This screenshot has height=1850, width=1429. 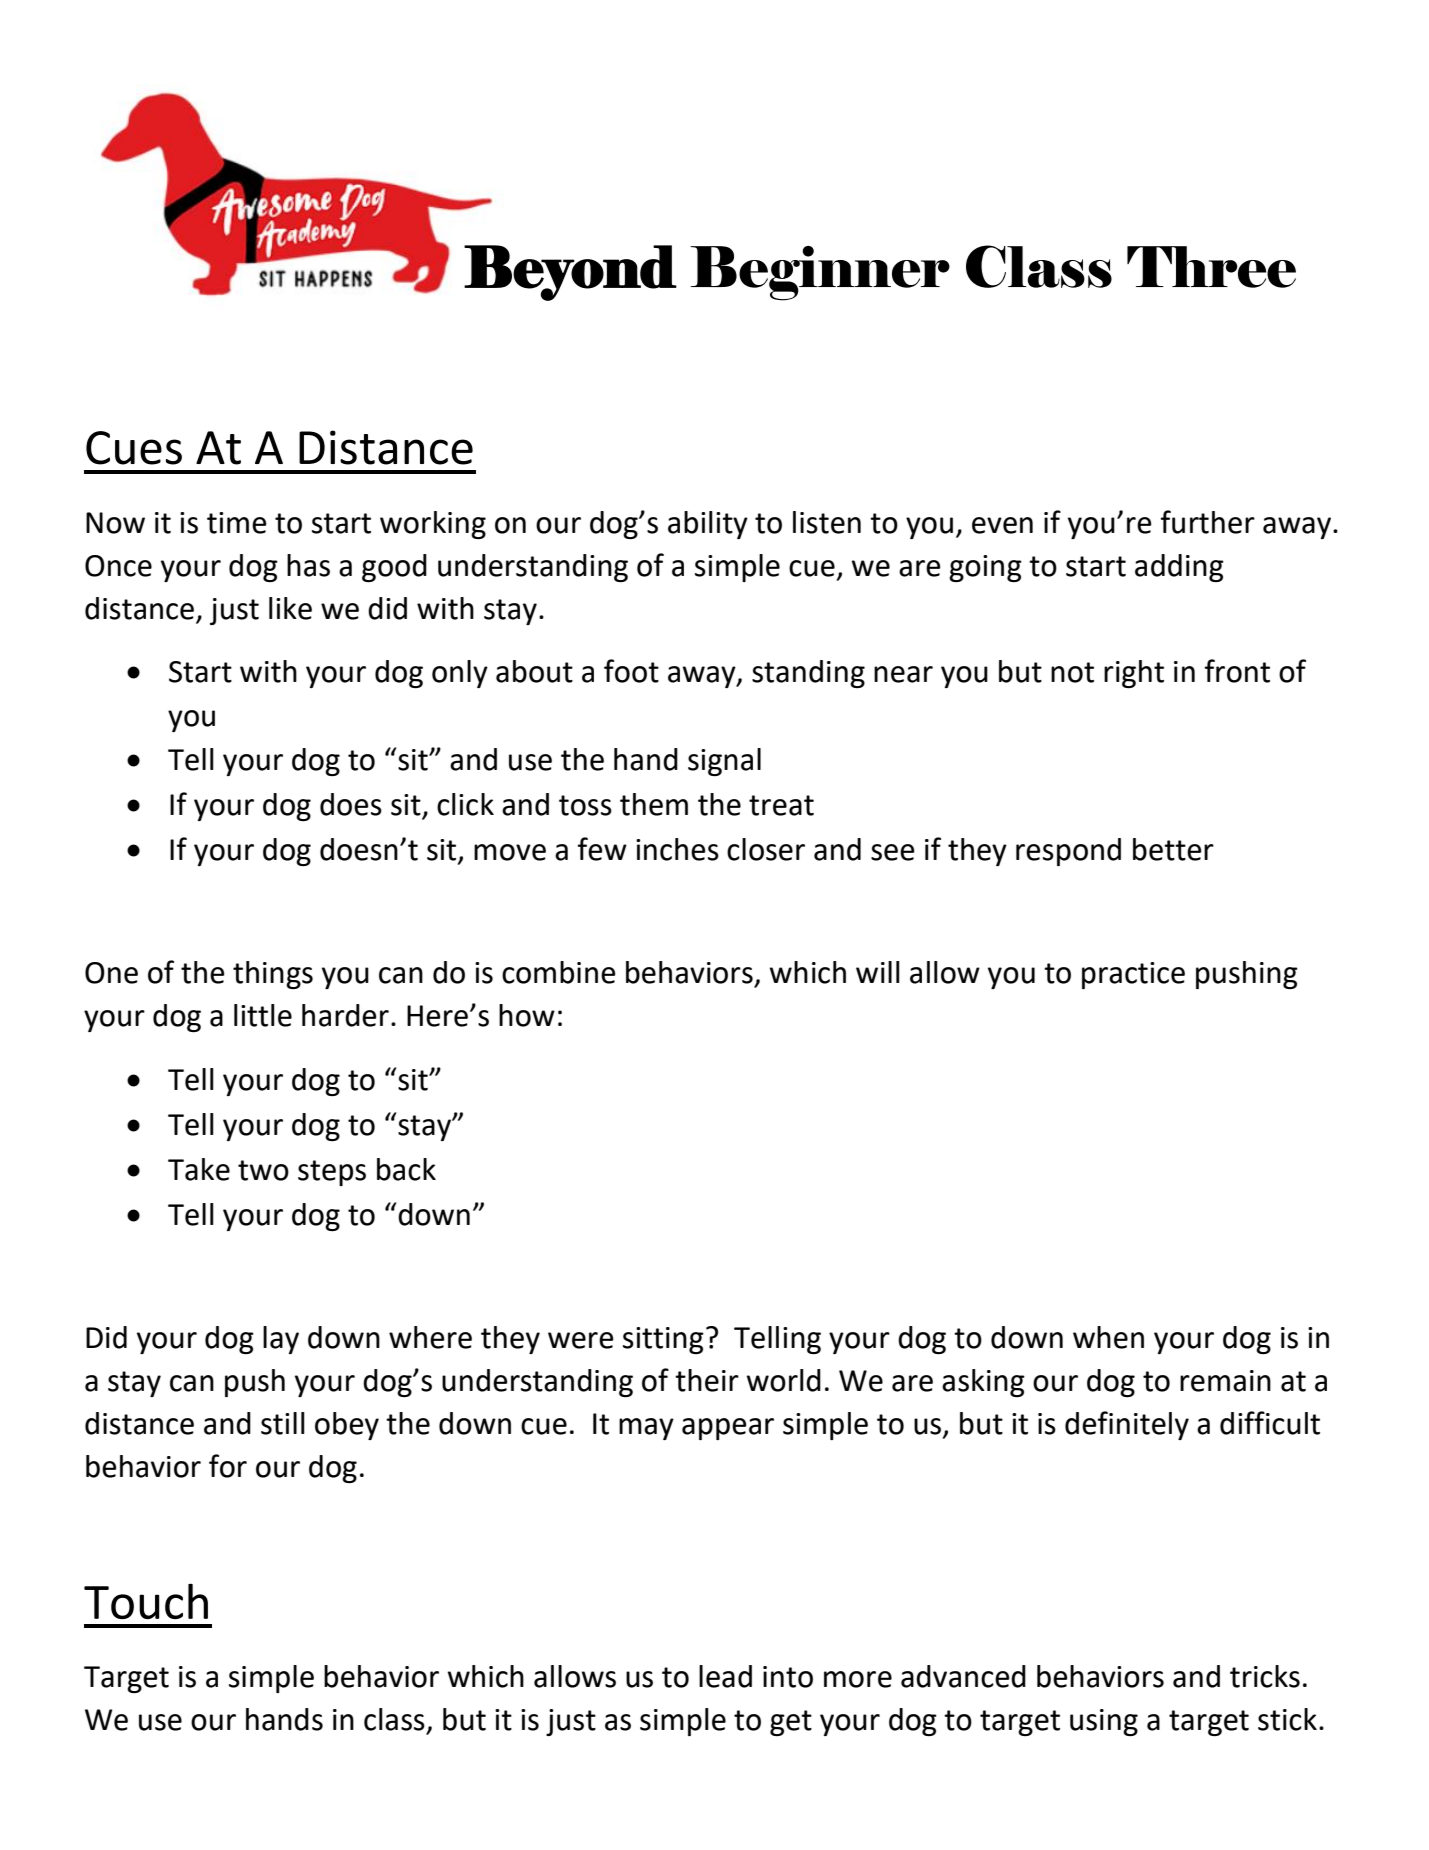 I want to click on sitting, so click(x=663, y=1340).
